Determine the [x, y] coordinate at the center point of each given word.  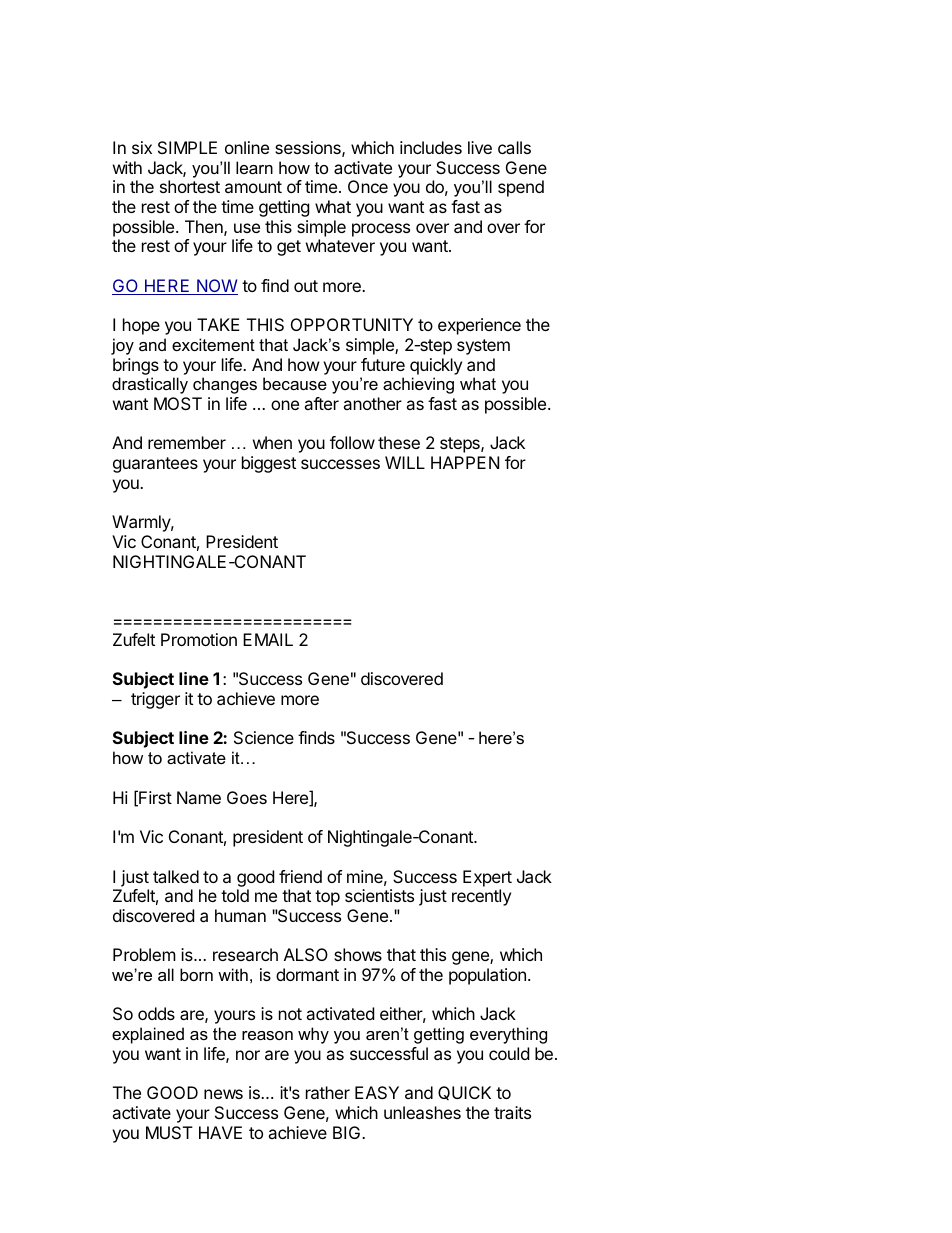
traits [512, 1112]
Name [199, 797]
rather [328, 1092]
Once [368, 186]
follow [352, 442]
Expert [487, 878]
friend [300, 876]
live [480, 147]
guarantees [155, 465]
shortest [190, 186]
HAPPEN [465, 462]
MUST [169, 1132]
